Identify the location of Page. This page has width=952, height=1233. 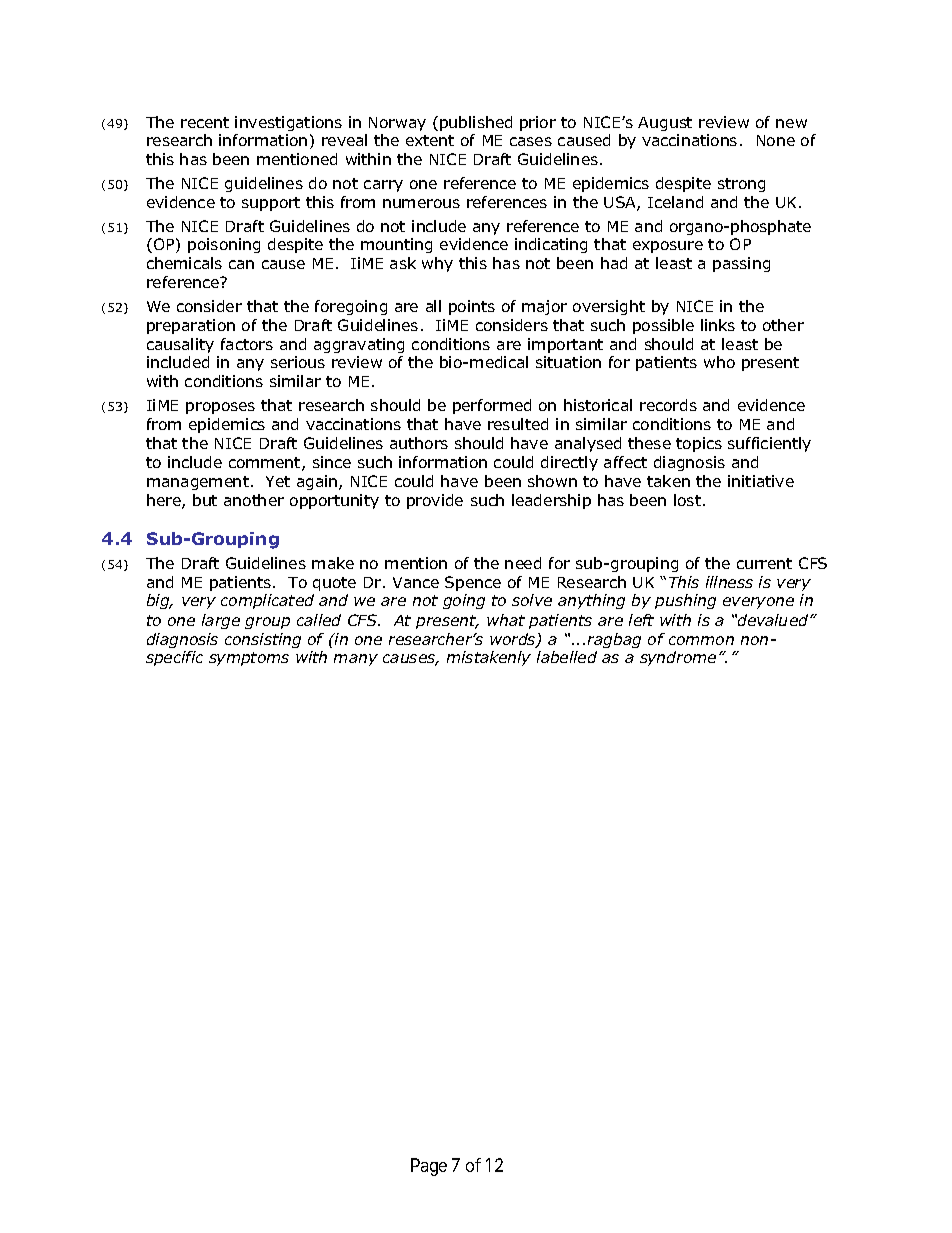
(429, 1167).
